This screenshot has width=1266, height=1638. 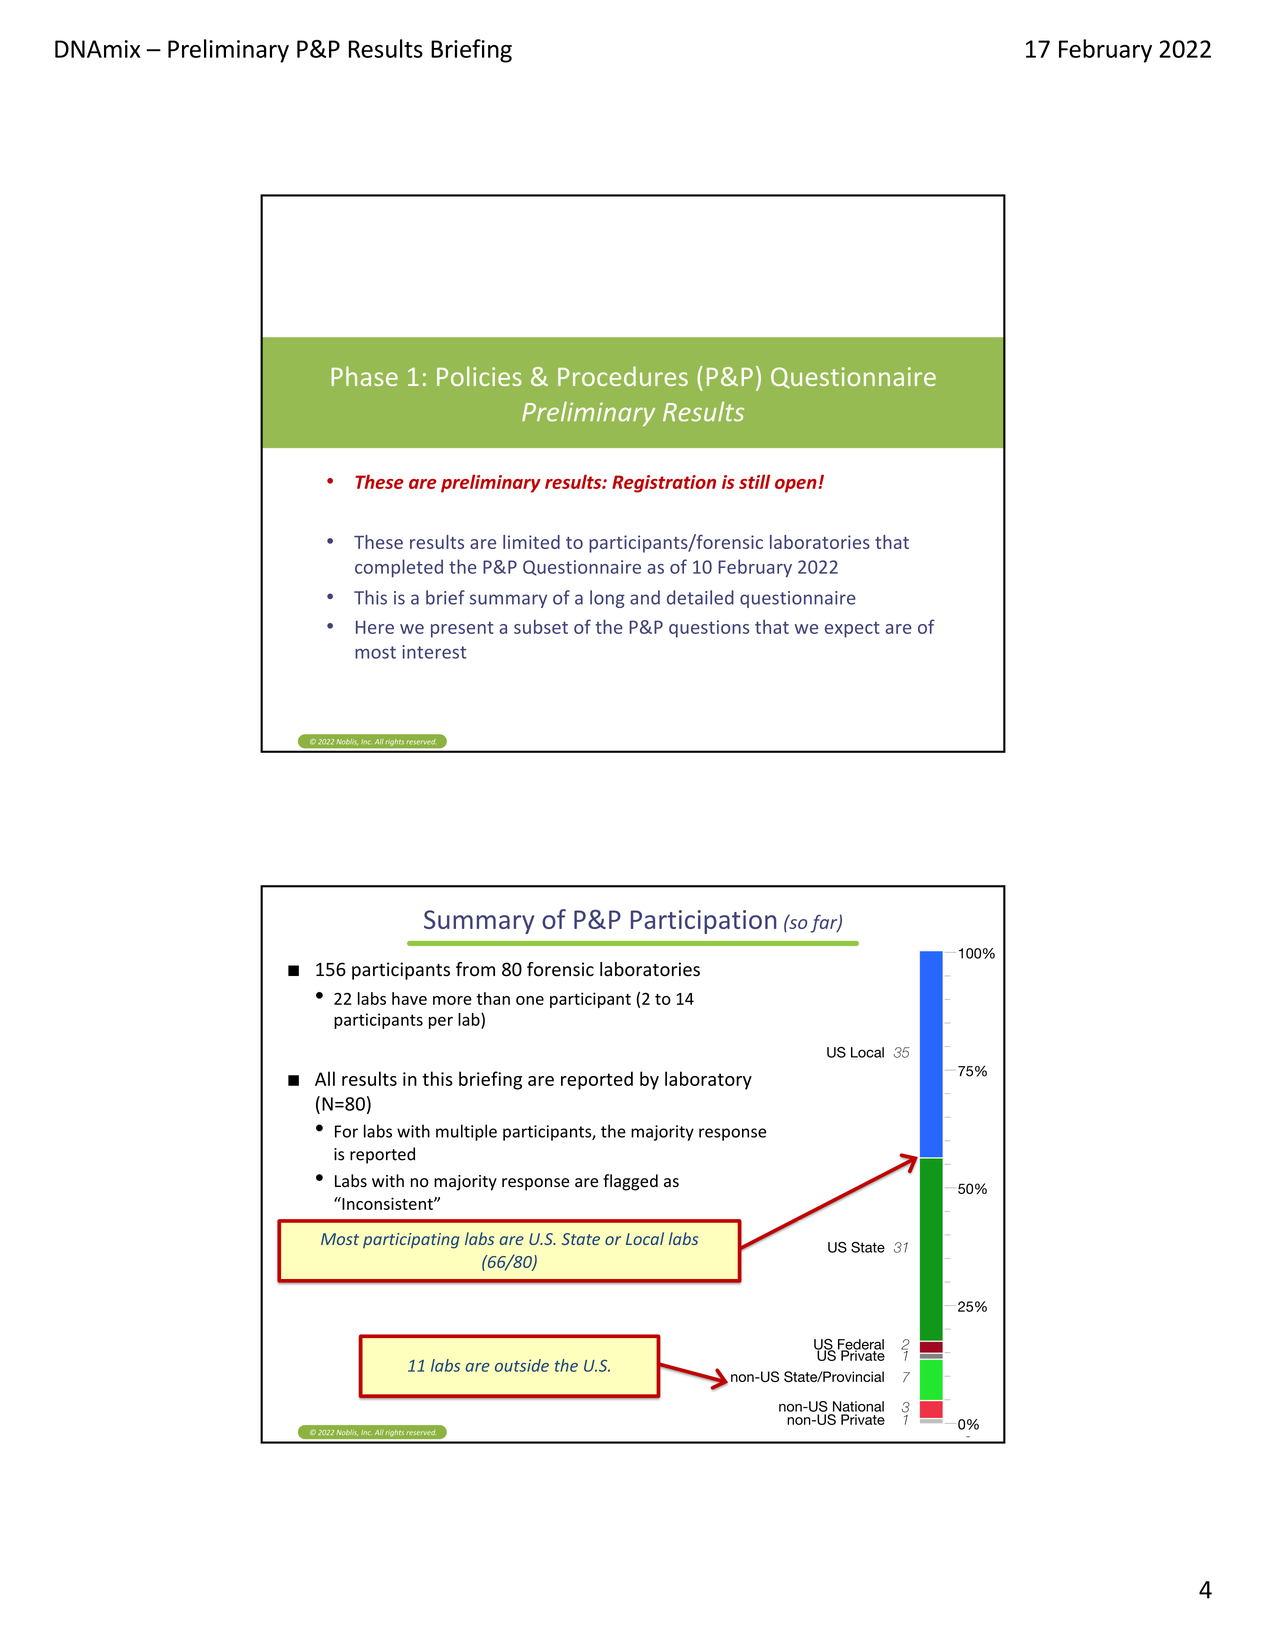 I want to click on expect, so click(x=852, y=629).
